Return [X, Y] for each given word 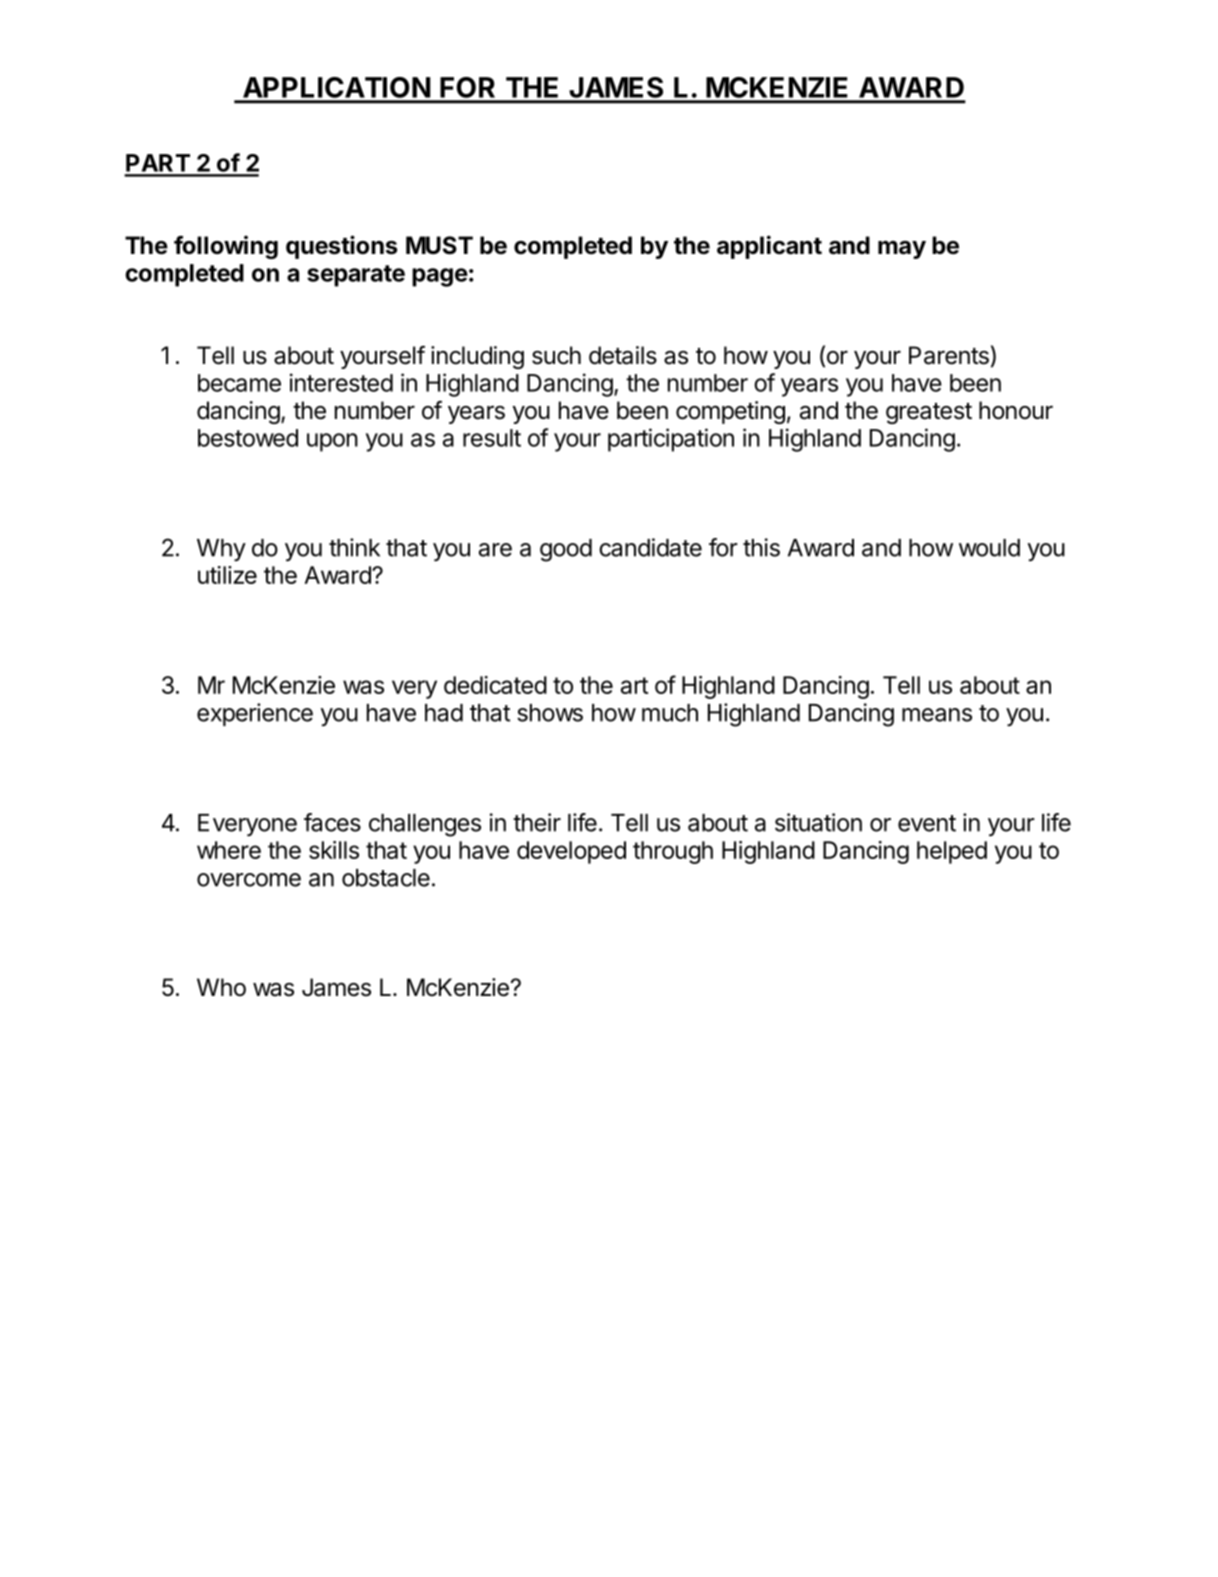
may [902, 249]
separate [356, 276]
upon [332, 442]
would [989, 548]
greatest [929, 413]
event [927, 823]
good [566, 550]
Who [221, 987]
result [492, 438]
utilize [227, 575]
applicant [769, 247]
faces [332, 822]
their [537, 822]
